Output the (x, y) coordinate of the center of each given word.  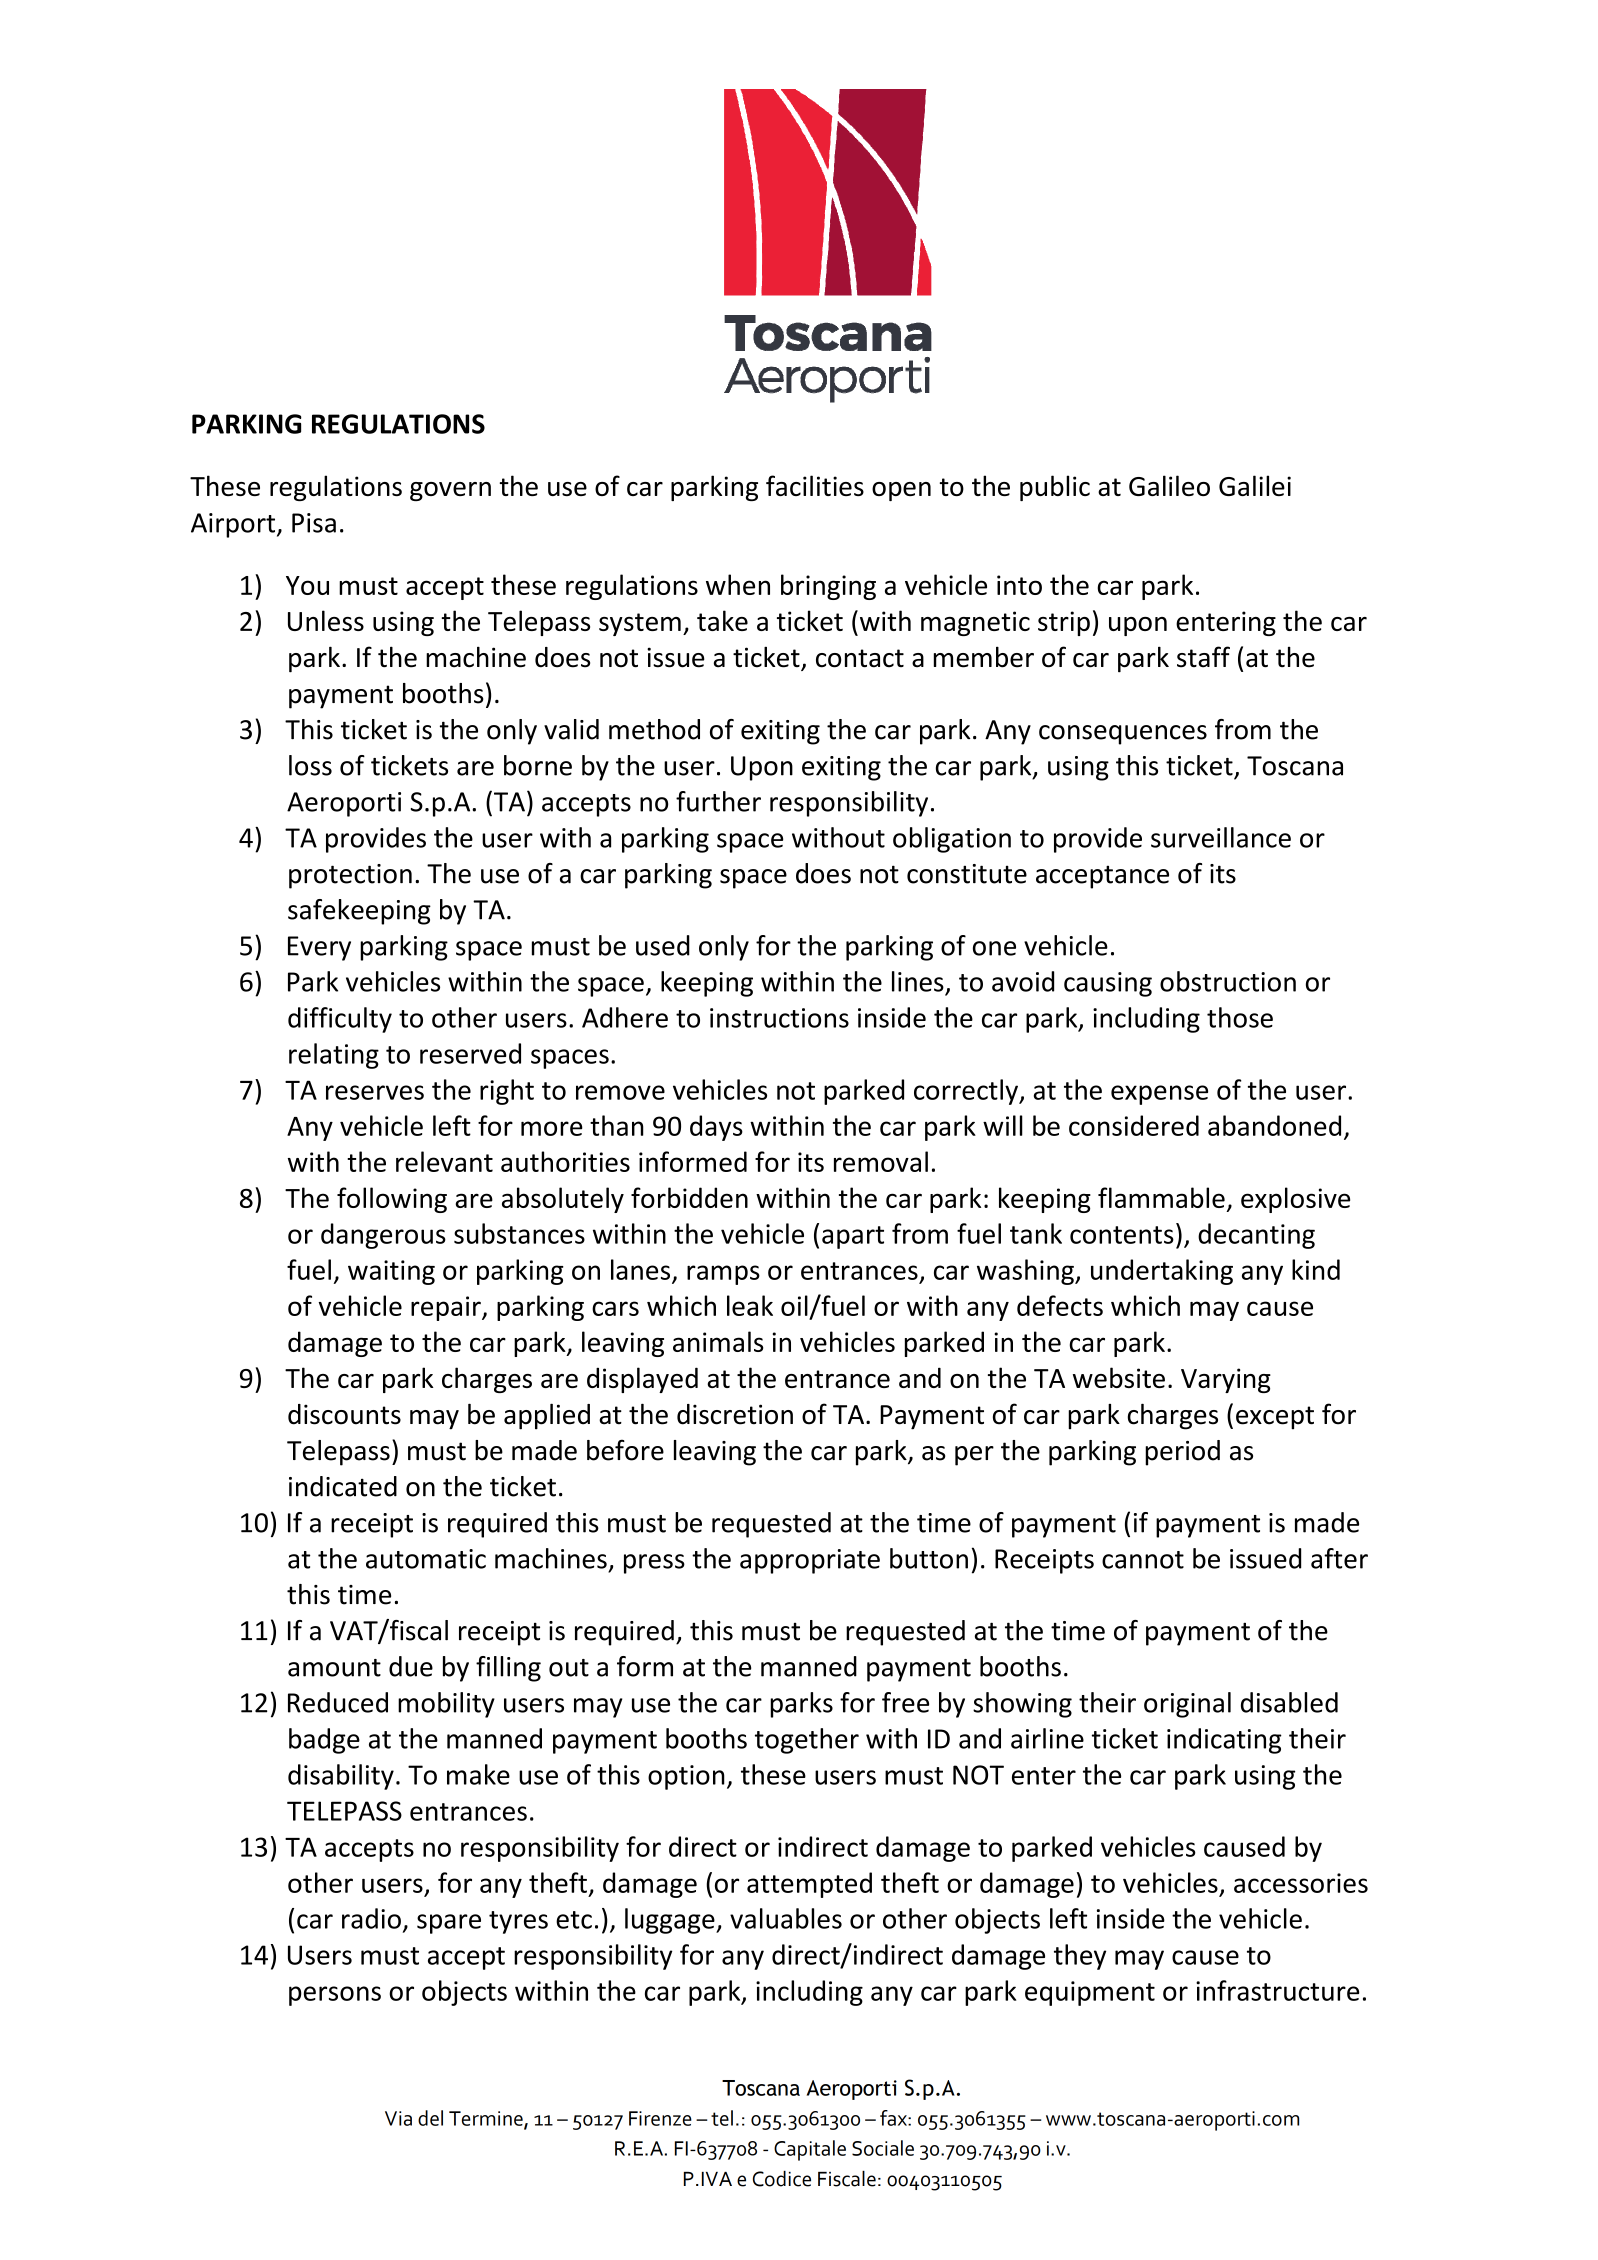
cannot (1143, 1560)
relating (334, 1056)
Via (398, 2118)
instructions (779, 1018)
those (1240, 1017)
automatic (426, 1559)
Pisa (314, 523)
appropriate (810, 1561)
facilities (815, 485)
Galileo (1169, 485)
